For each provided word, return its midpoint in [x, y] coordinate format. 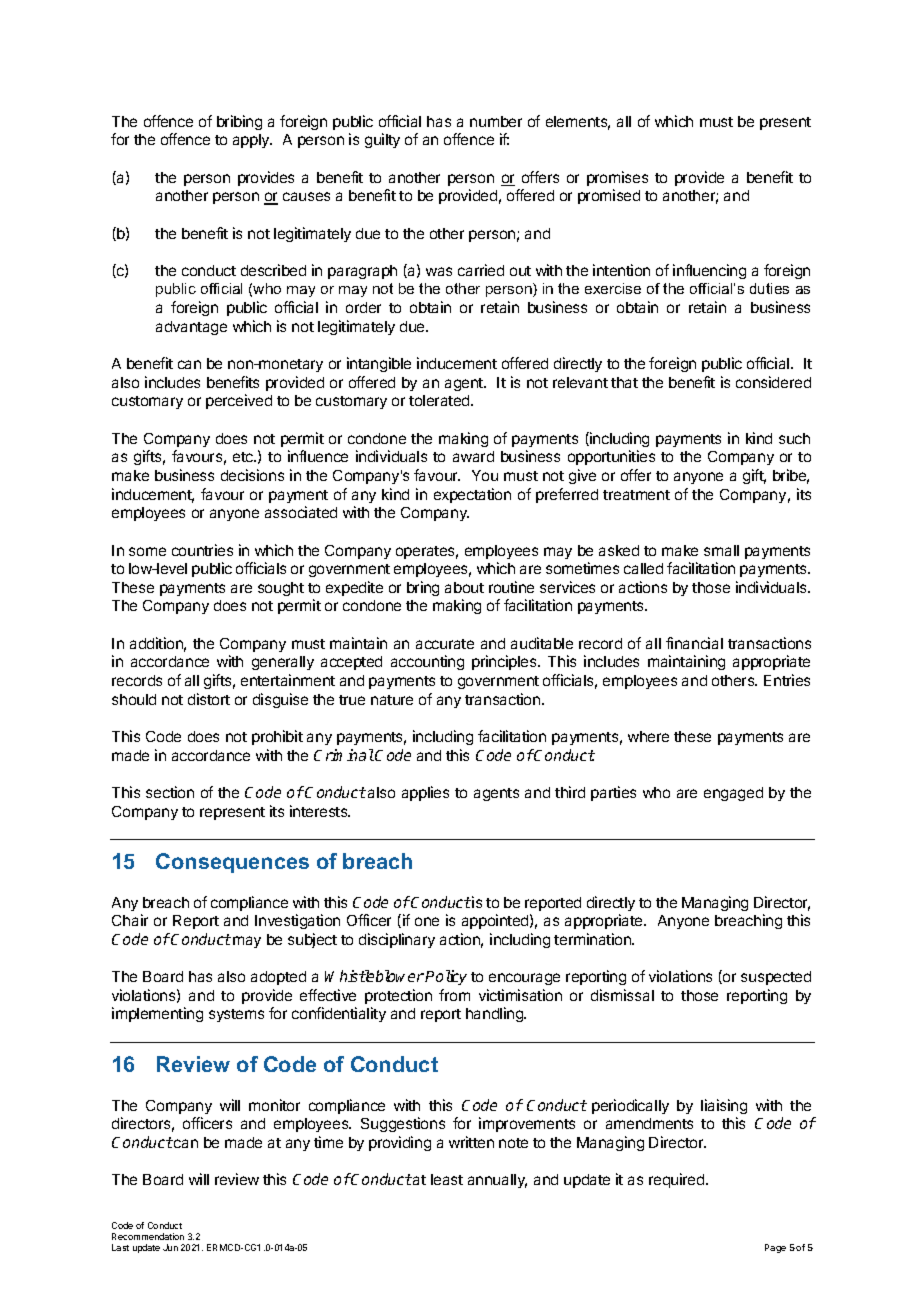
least [447, 1179]
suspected [776, 978]
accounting [427, 662]
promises [617, 178]
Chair [130, 920]
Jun [170, 1247]
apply [252, 141]
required [678, 1180]
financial [694, 643]
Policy [446, 977]
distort [209, 699]
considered [773, 382]
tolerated [440, 400]
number [496, 121]
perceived [239, 401]
